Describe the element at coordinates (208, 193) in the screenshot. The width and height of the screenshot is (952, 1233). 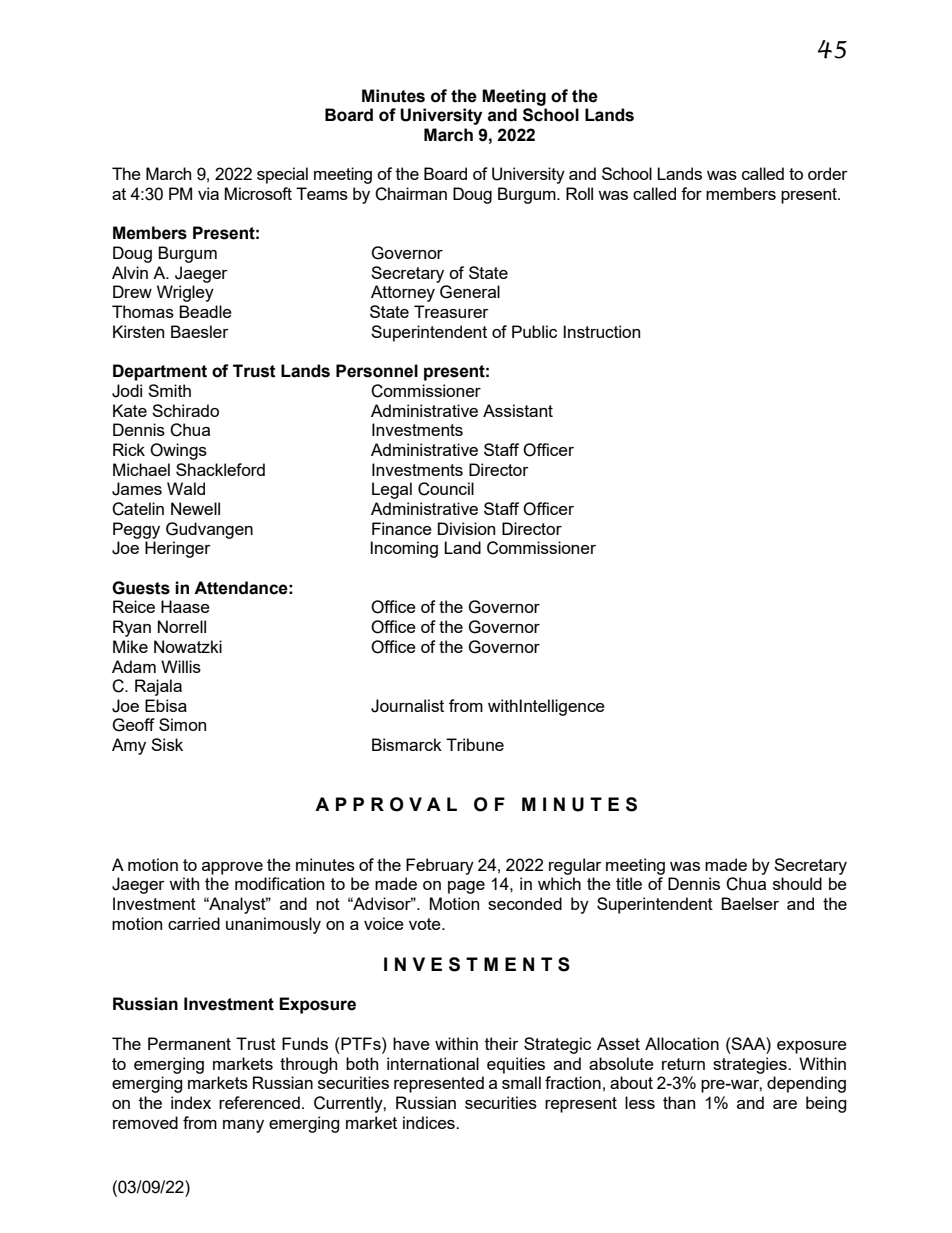
I see `via` at that location.
